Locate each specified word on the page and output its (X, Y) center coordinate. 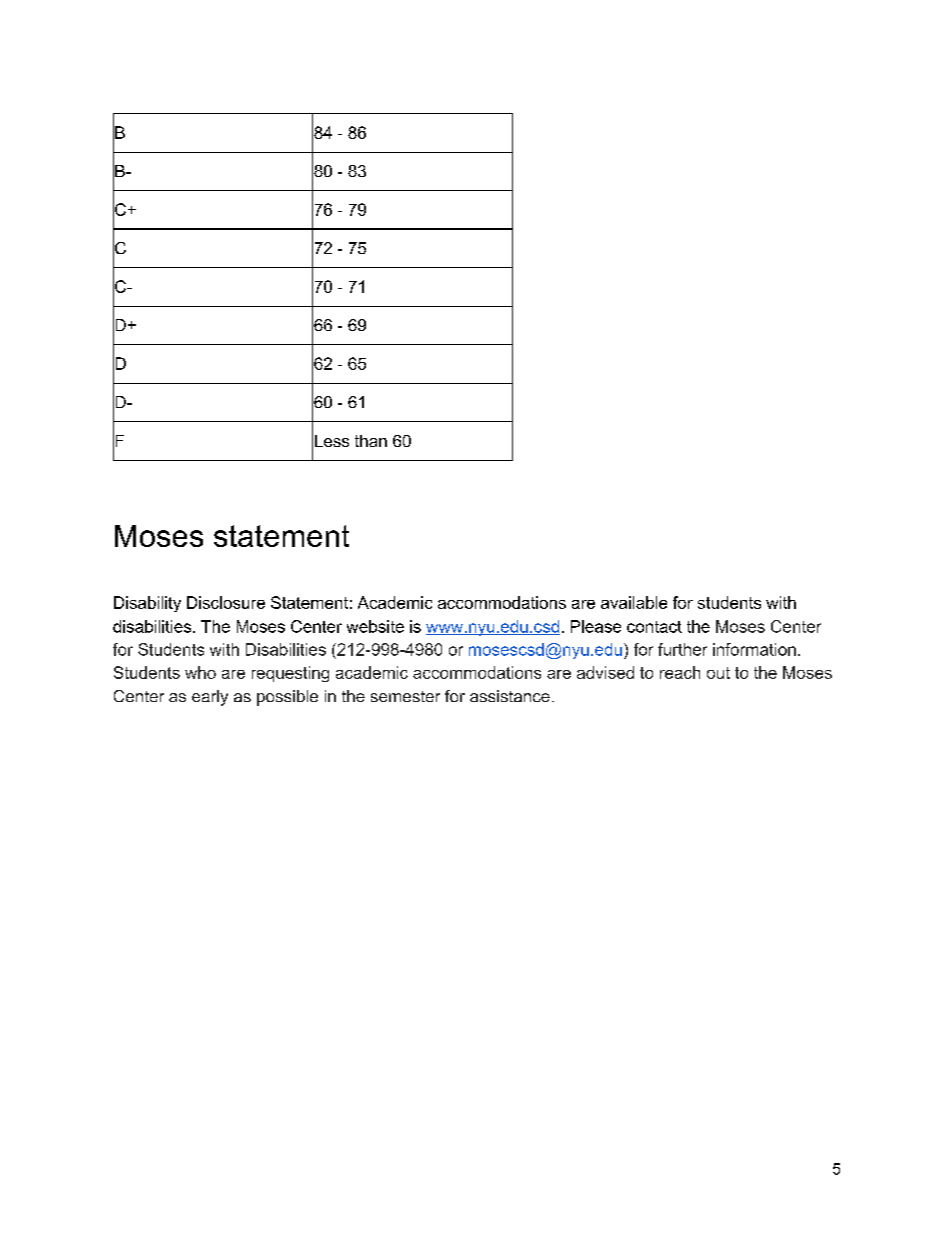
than (371, 441)
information (754, 649)
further (682, 649)
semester (405, 696)
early (210, 698)
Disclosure (226, 602)
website (375, 626)
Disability (147, 604)
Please (596, 626)
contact (654, 627)
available (634, 602)
